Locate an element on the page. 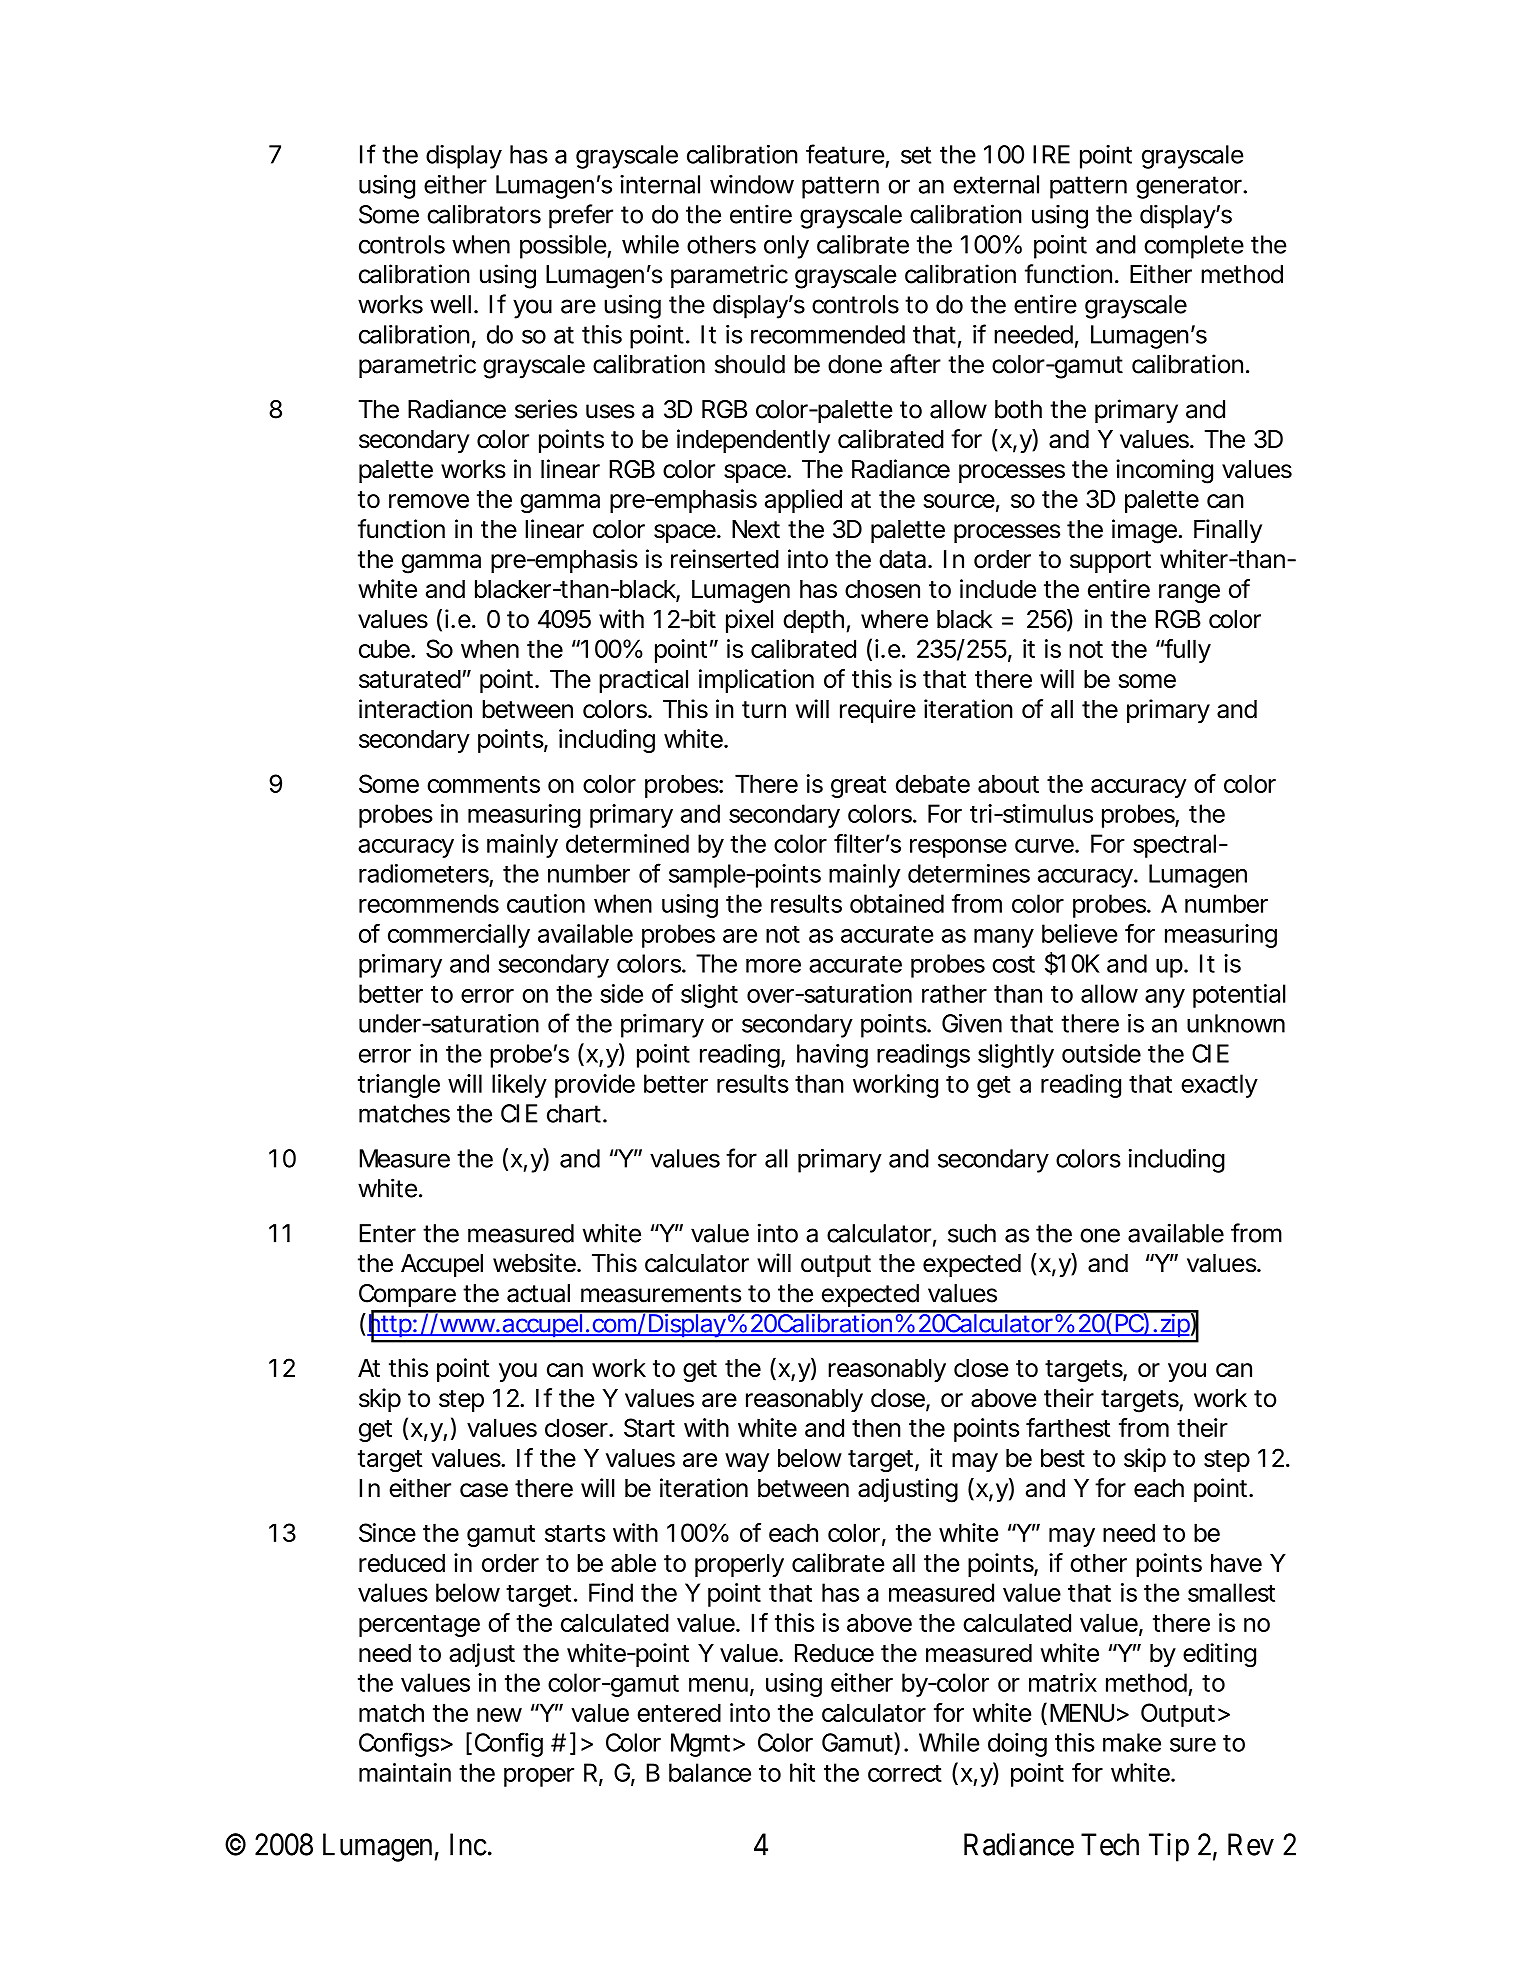  more is located at coordinates (773, 965).
